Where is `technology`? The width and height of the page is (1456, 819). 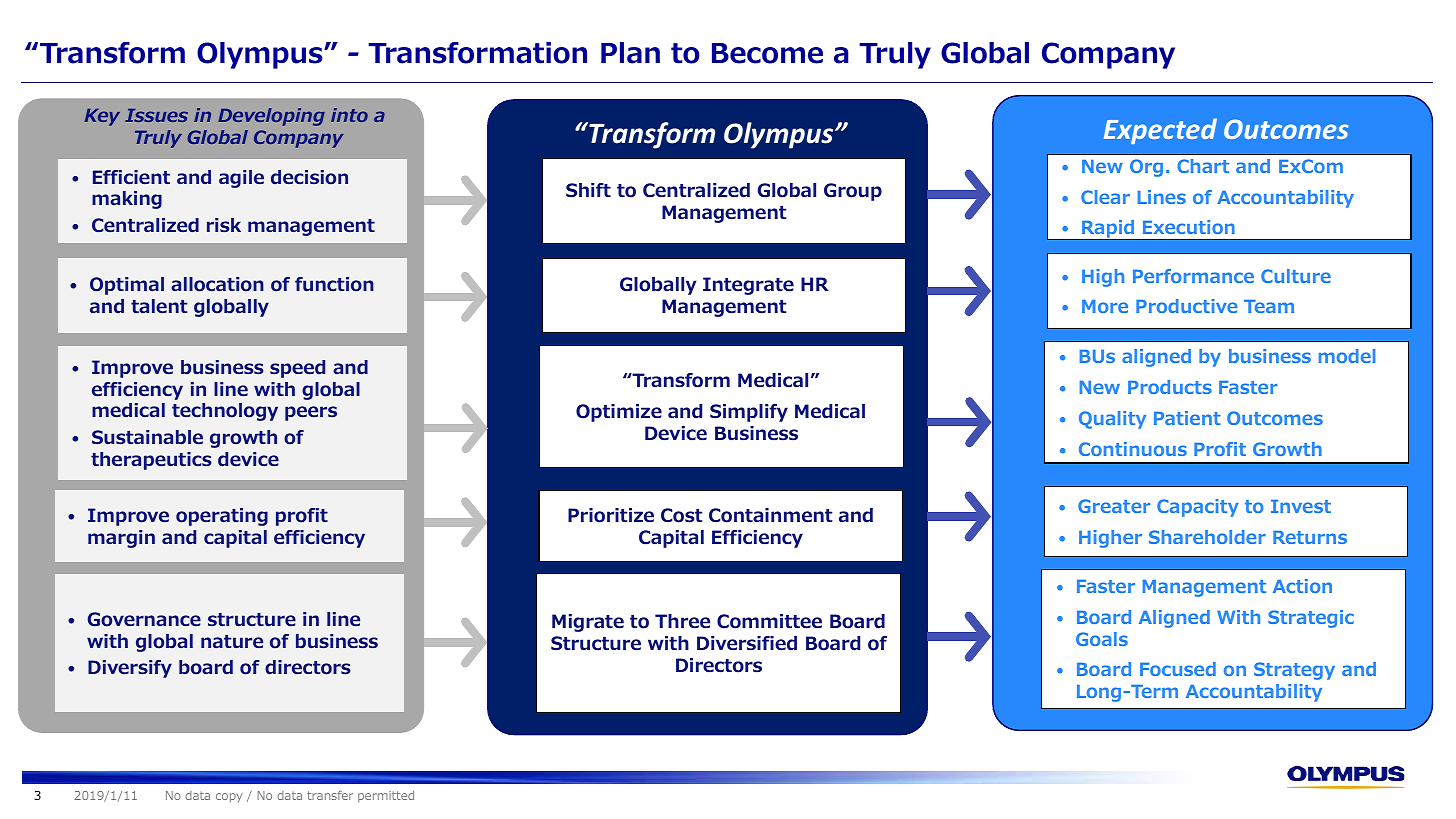 technology is located at coordinates (225, 412).
